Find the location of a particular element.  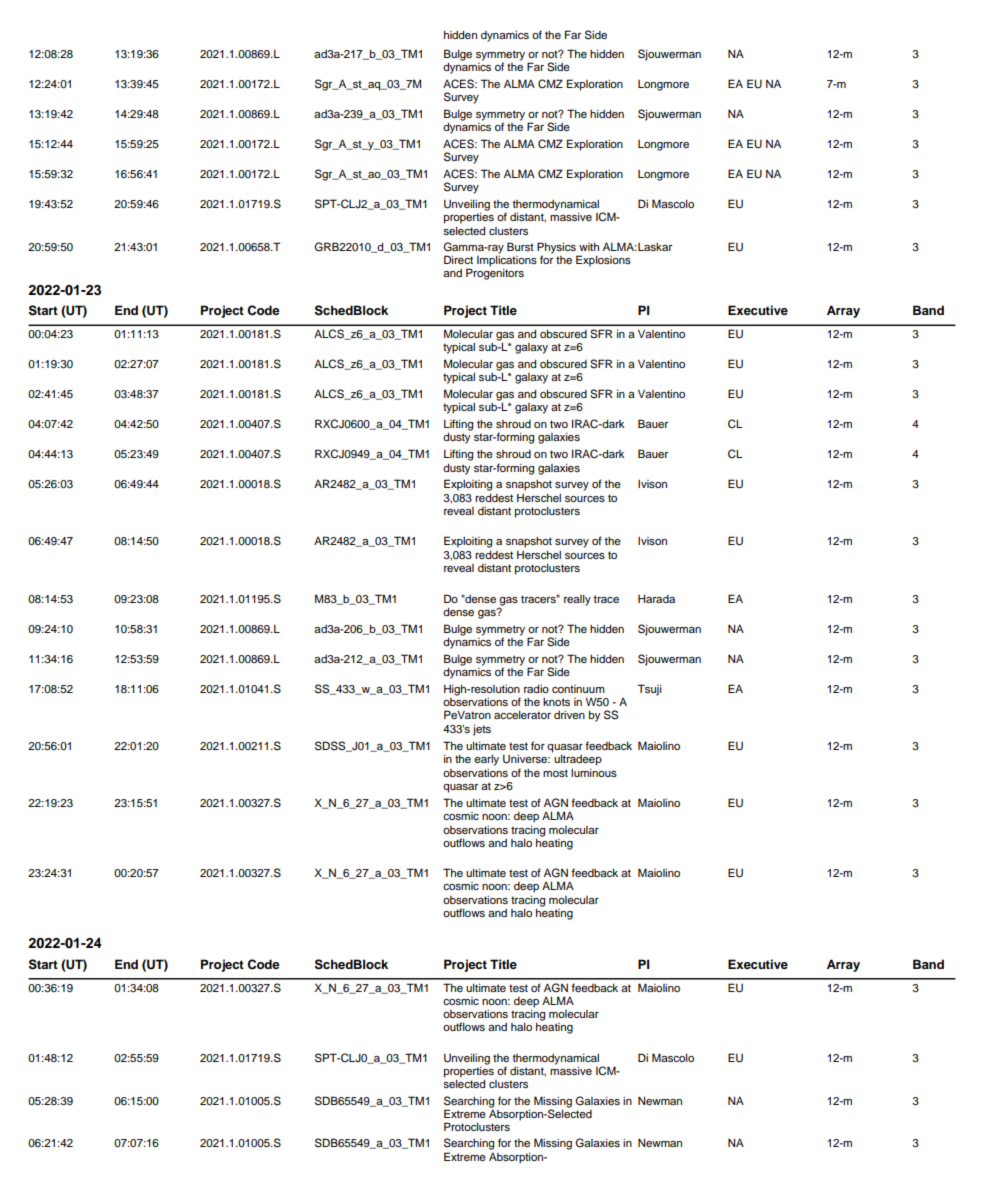

most is located at coordinates (555, 773).
